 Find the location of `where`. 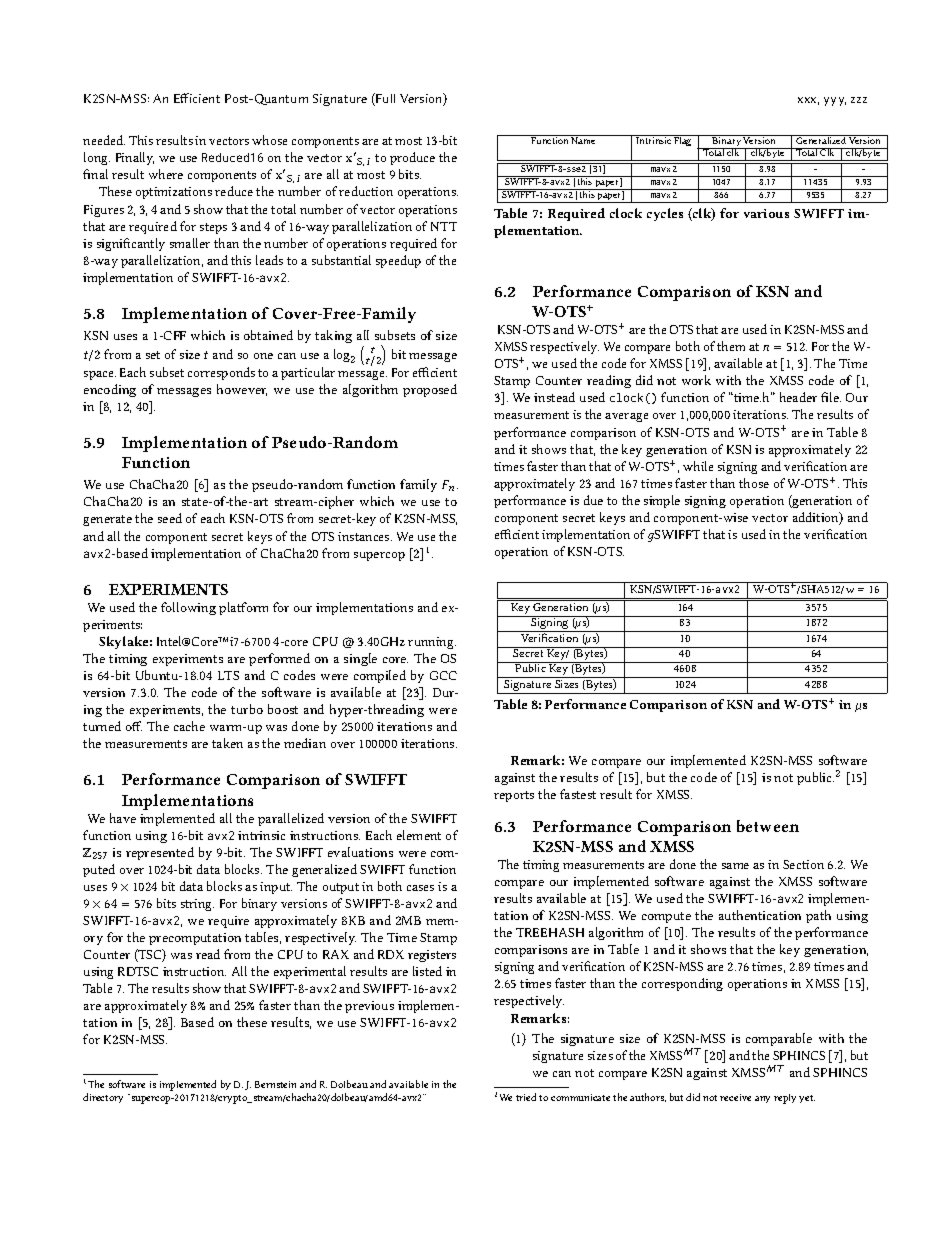

where is located at coordinates (166, 174).
